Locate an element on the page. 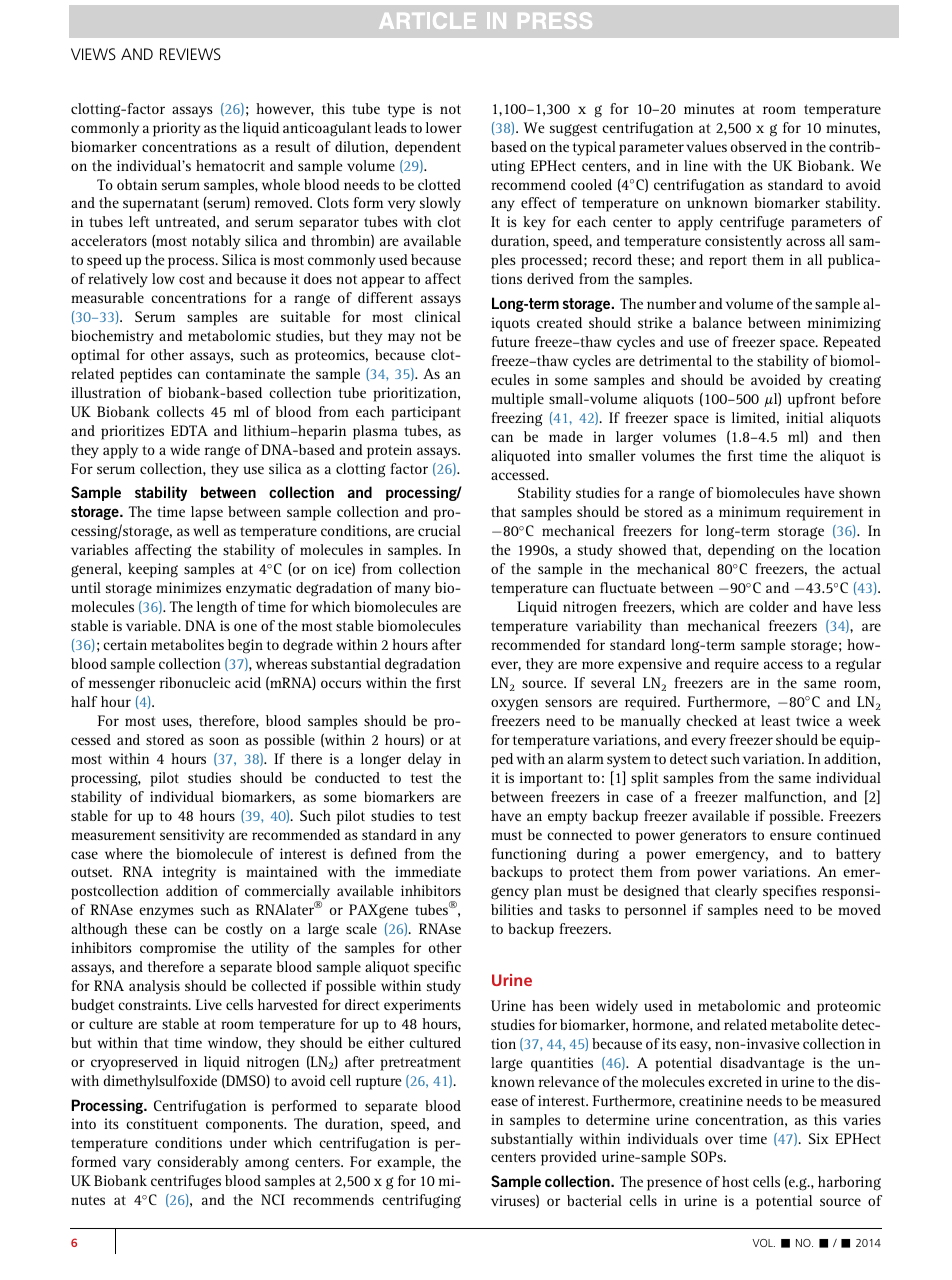  observed is located at coordinates (759, 146).
